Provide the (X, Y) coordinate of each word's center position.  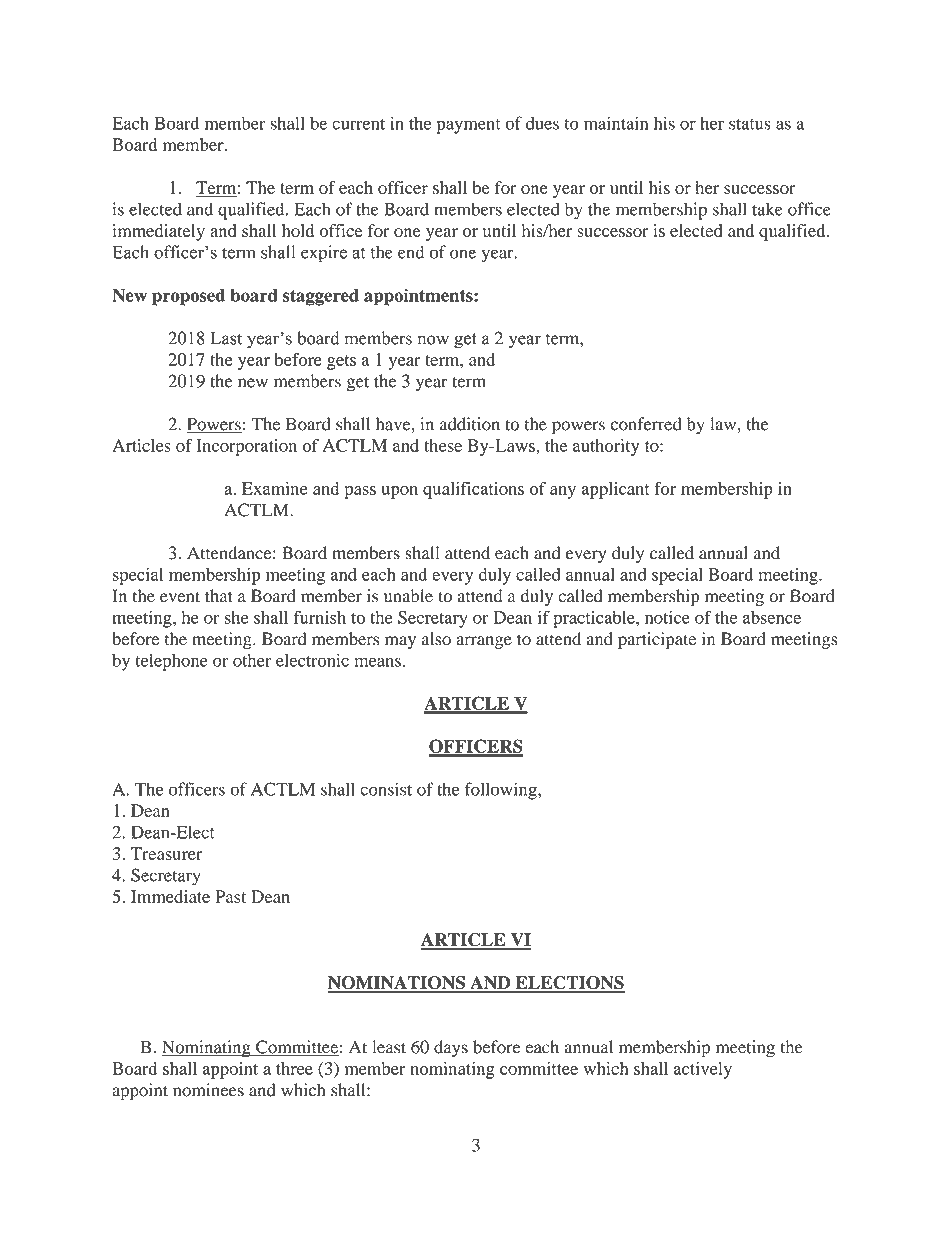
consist (386, 789)
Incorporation (246, 447)
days (451, 1049)
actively (703, 1070)
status (750, 124)
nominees (208, 1090)
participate (657, 640)
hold (298, 230)
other (252, 660)
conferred (646, 424)
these (443, 445)
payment (469, 126)
